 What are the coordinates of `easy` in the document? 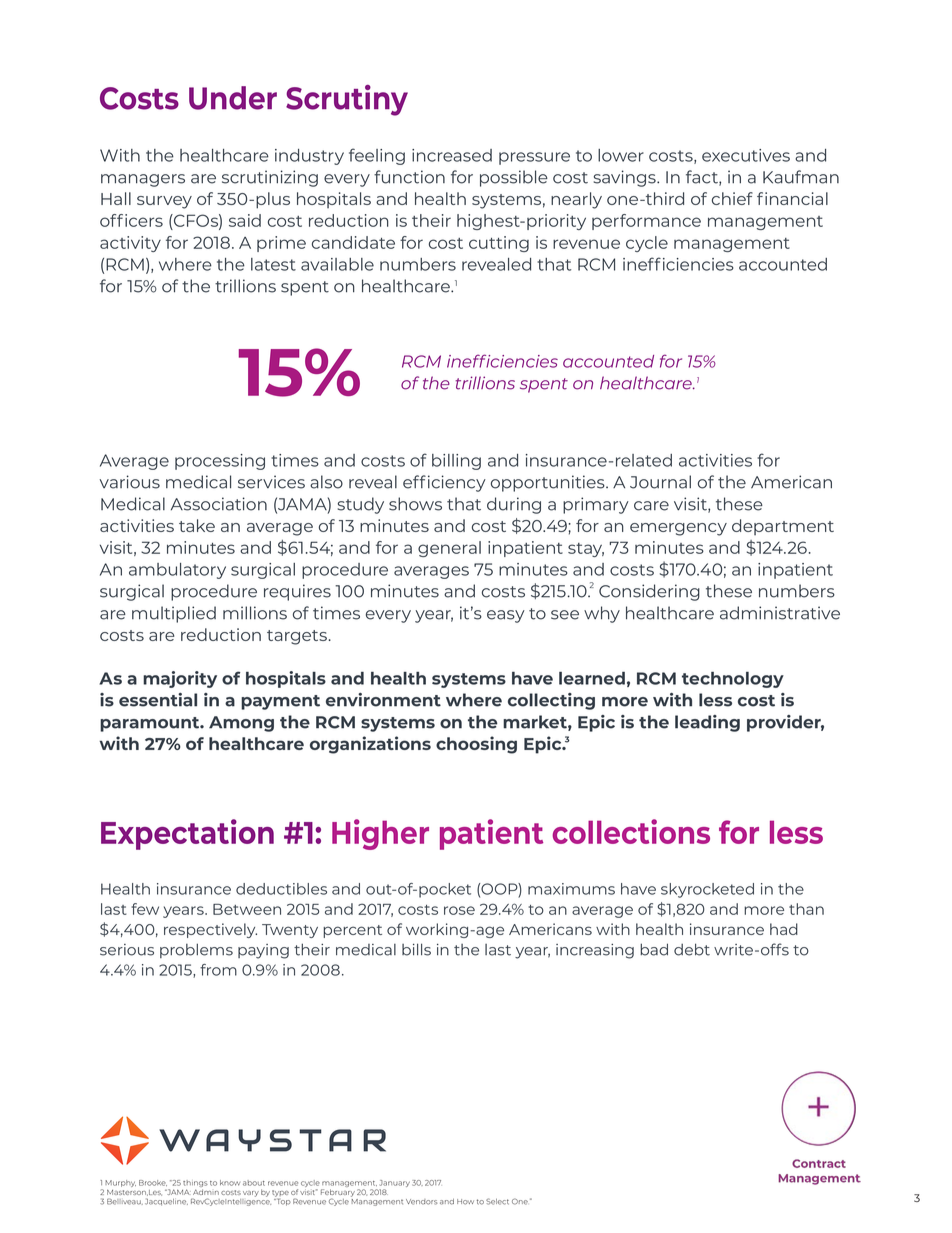 It's located at (506, 616).
